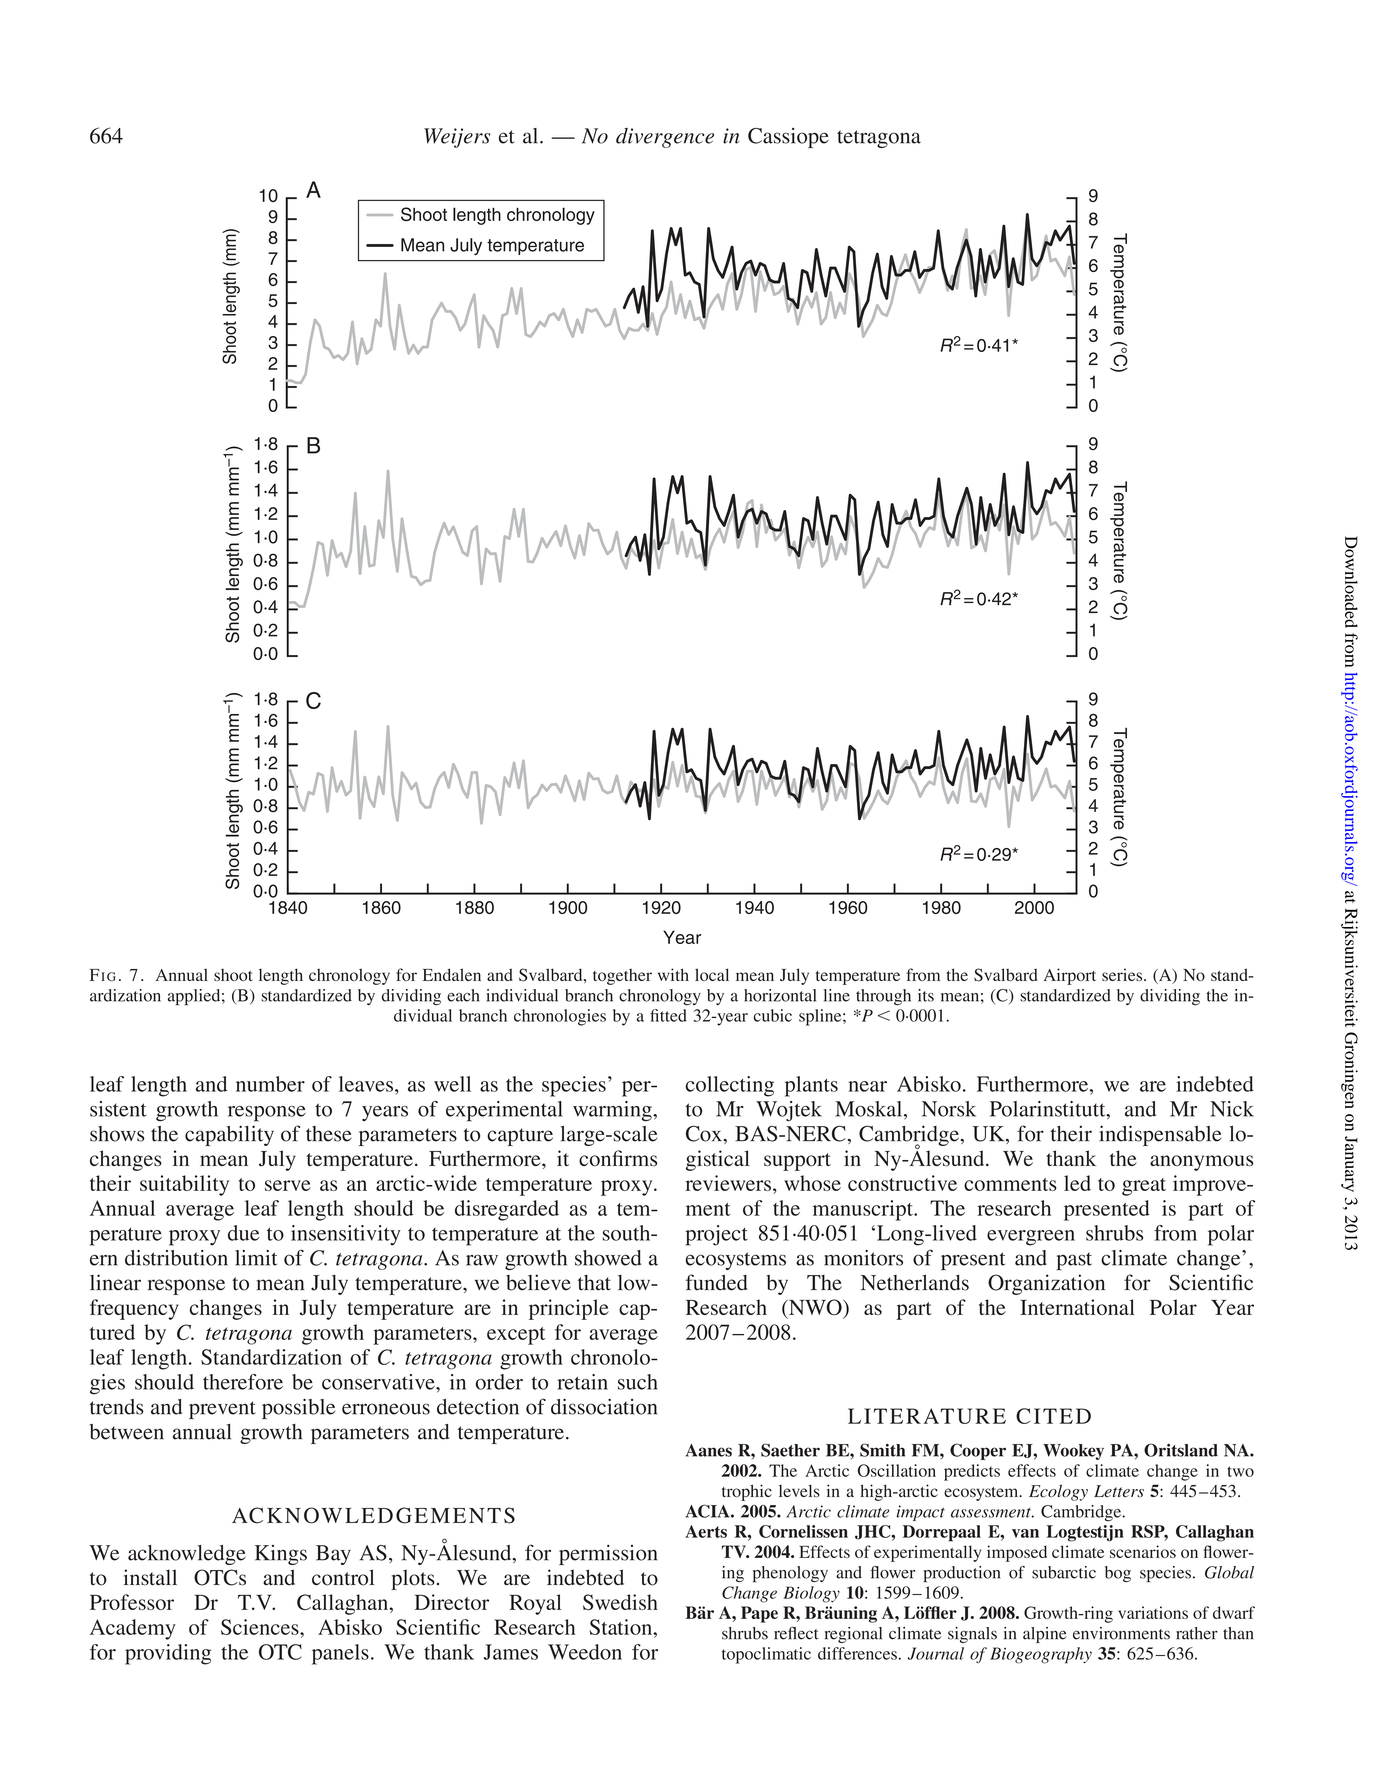 The image size is (1382, 1785). What do you see at coordinates (673, 974) in the page?
I see `with` at bounding box center [673, 974].
